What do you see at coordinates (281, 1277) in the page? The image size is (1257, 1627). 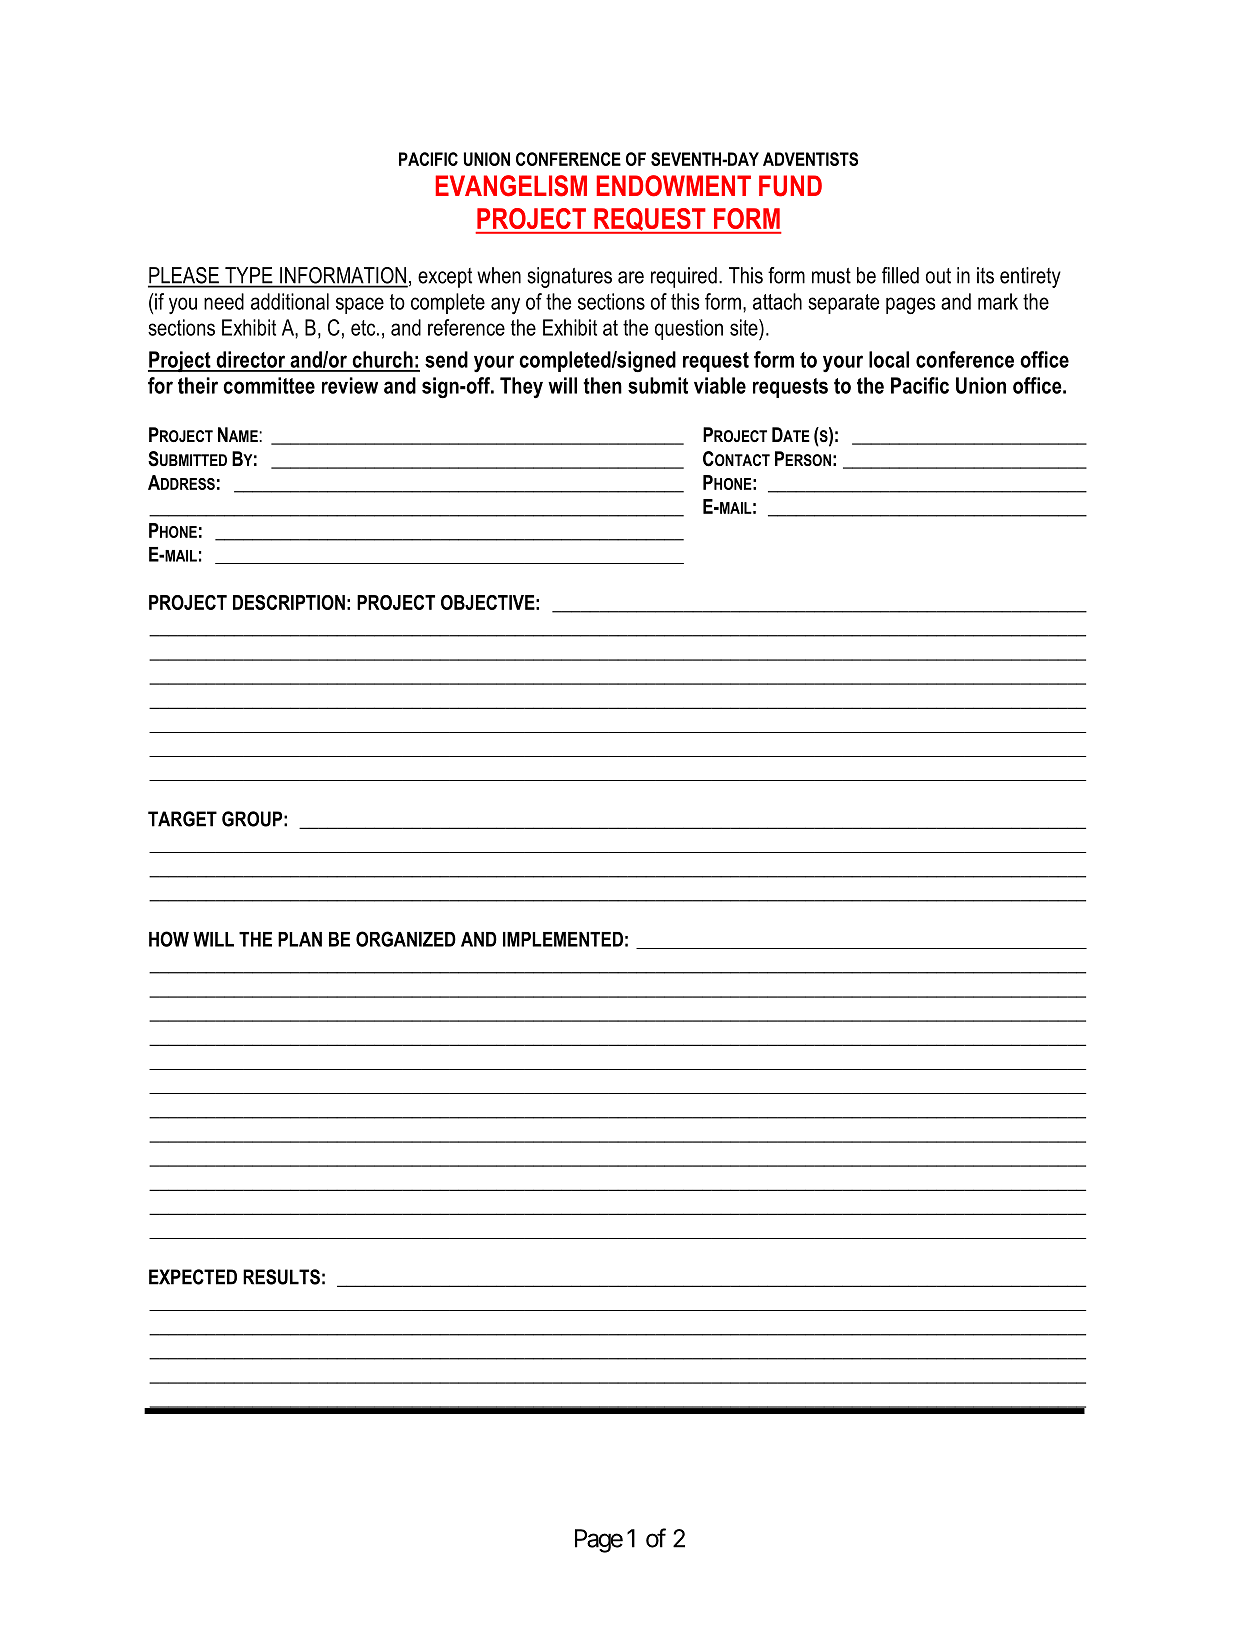 I see `RESULTS` at bounding box center [281, 1277].
